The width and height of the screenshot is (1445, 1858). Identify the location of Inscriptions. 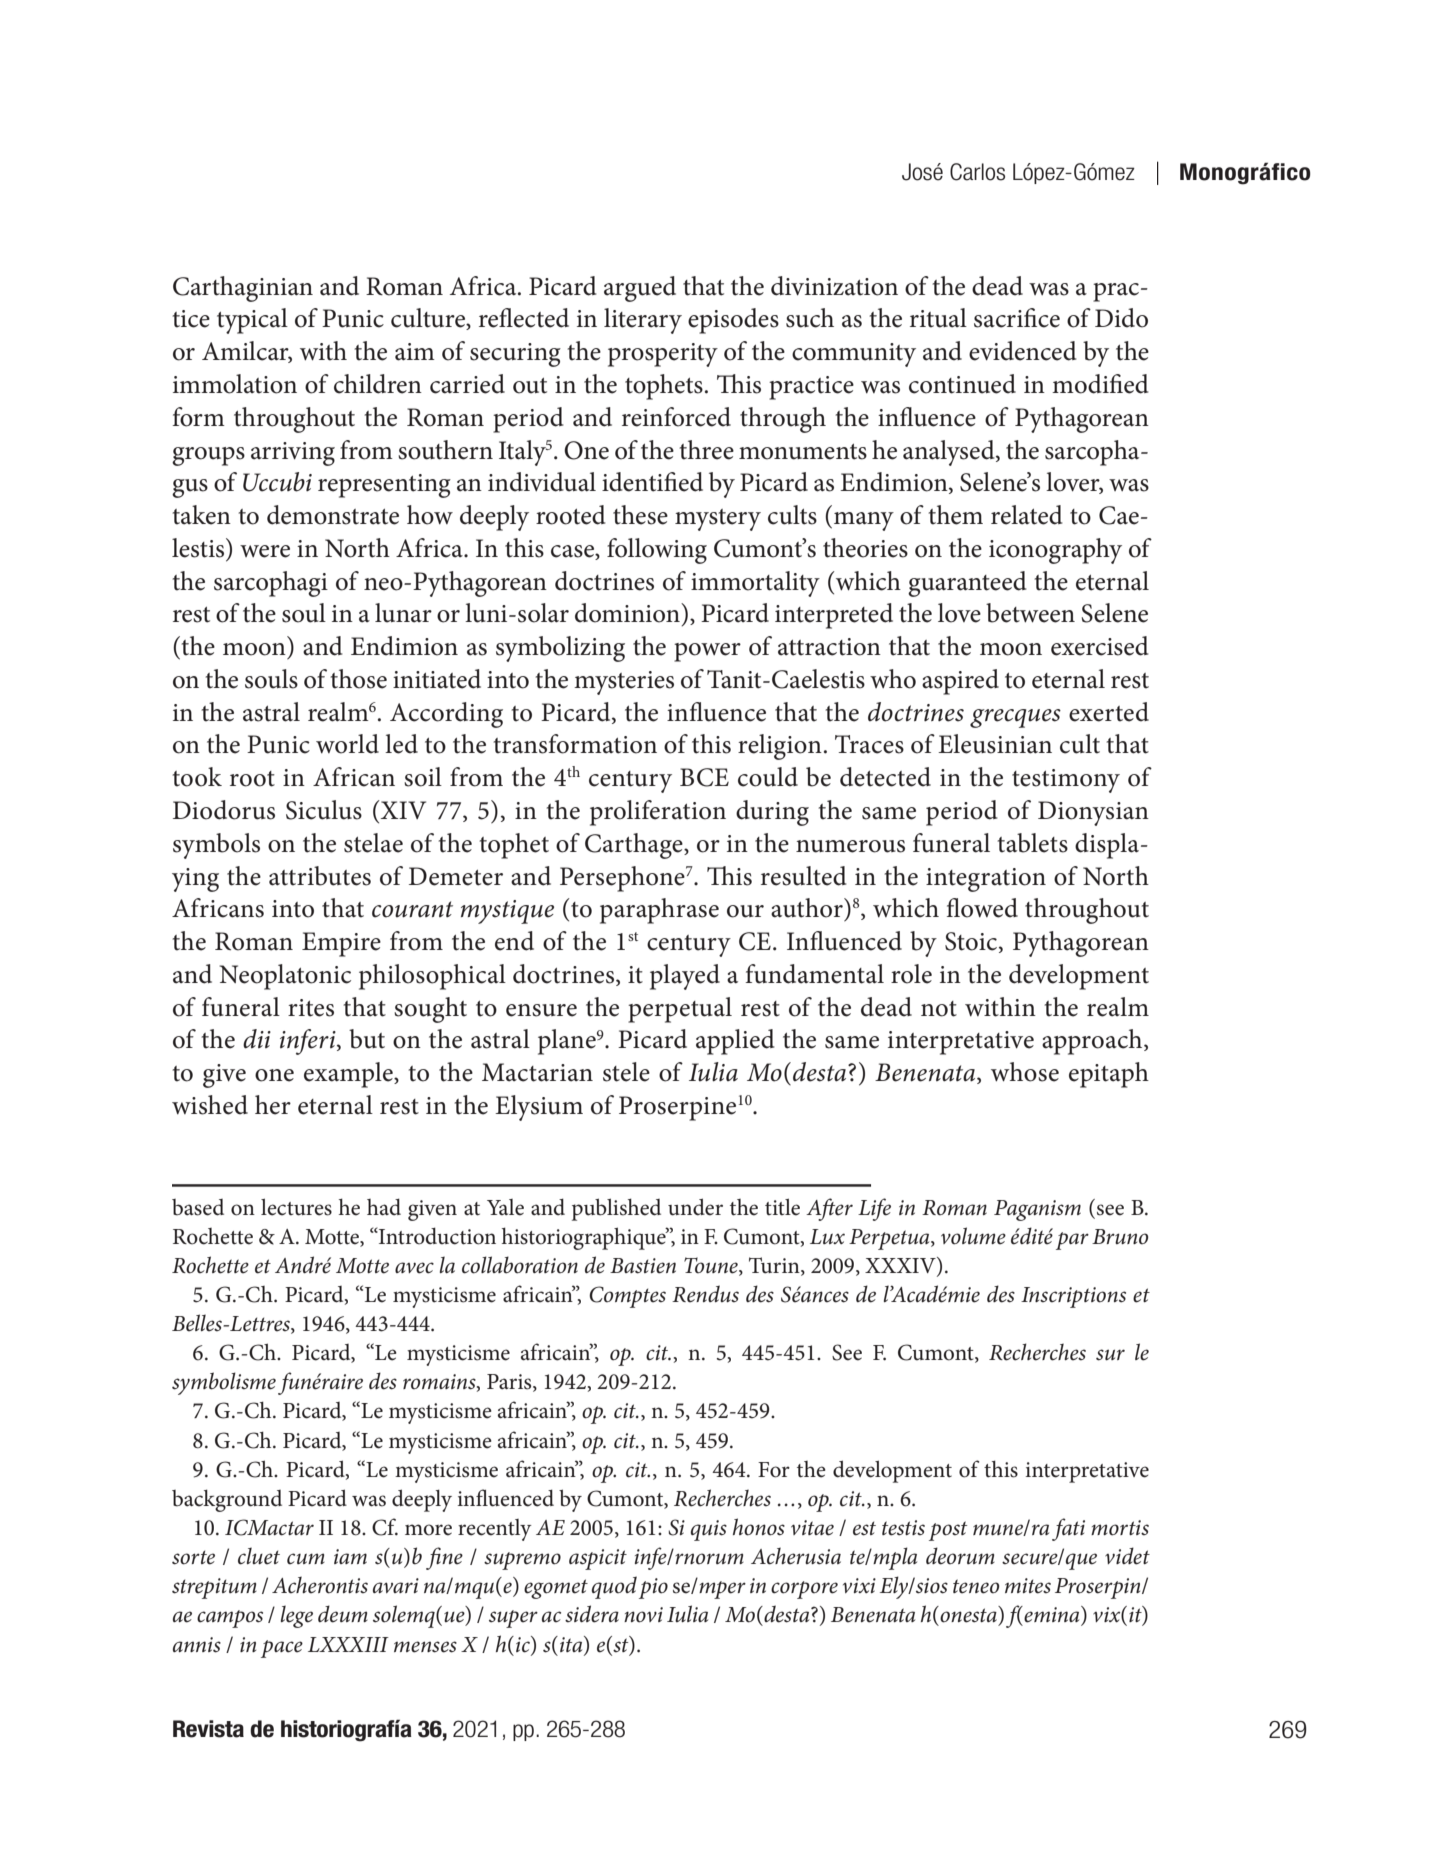
(1073, 1297).
